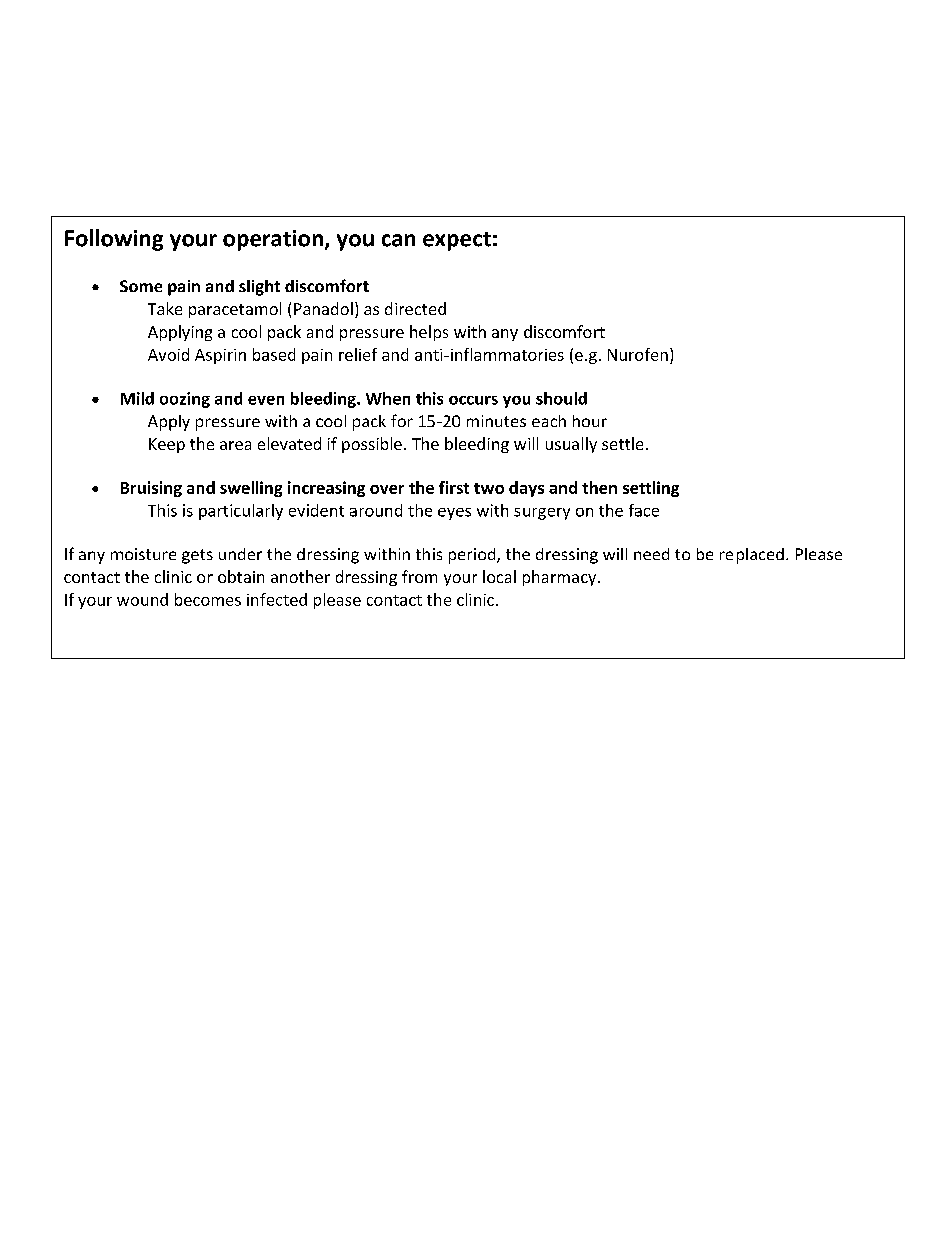 The width and height of the screenshot is (952, 1233). What do you see at coordinates (651, 489) in the screenshot?
I see `settling` at bounding box center [651, 489].
